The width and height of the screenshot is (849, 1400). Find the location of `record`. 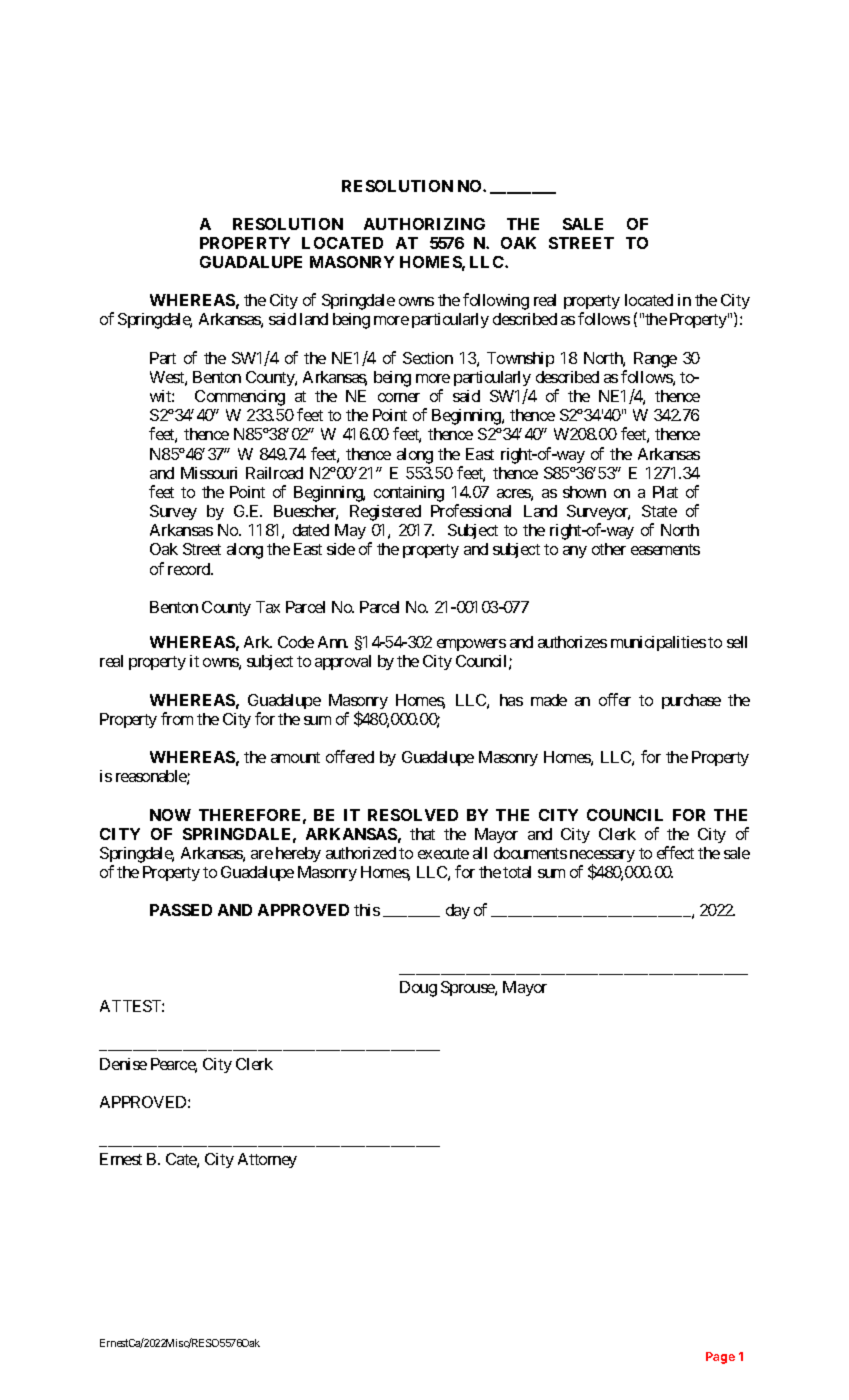

record is located at coordinates (190, 569).
